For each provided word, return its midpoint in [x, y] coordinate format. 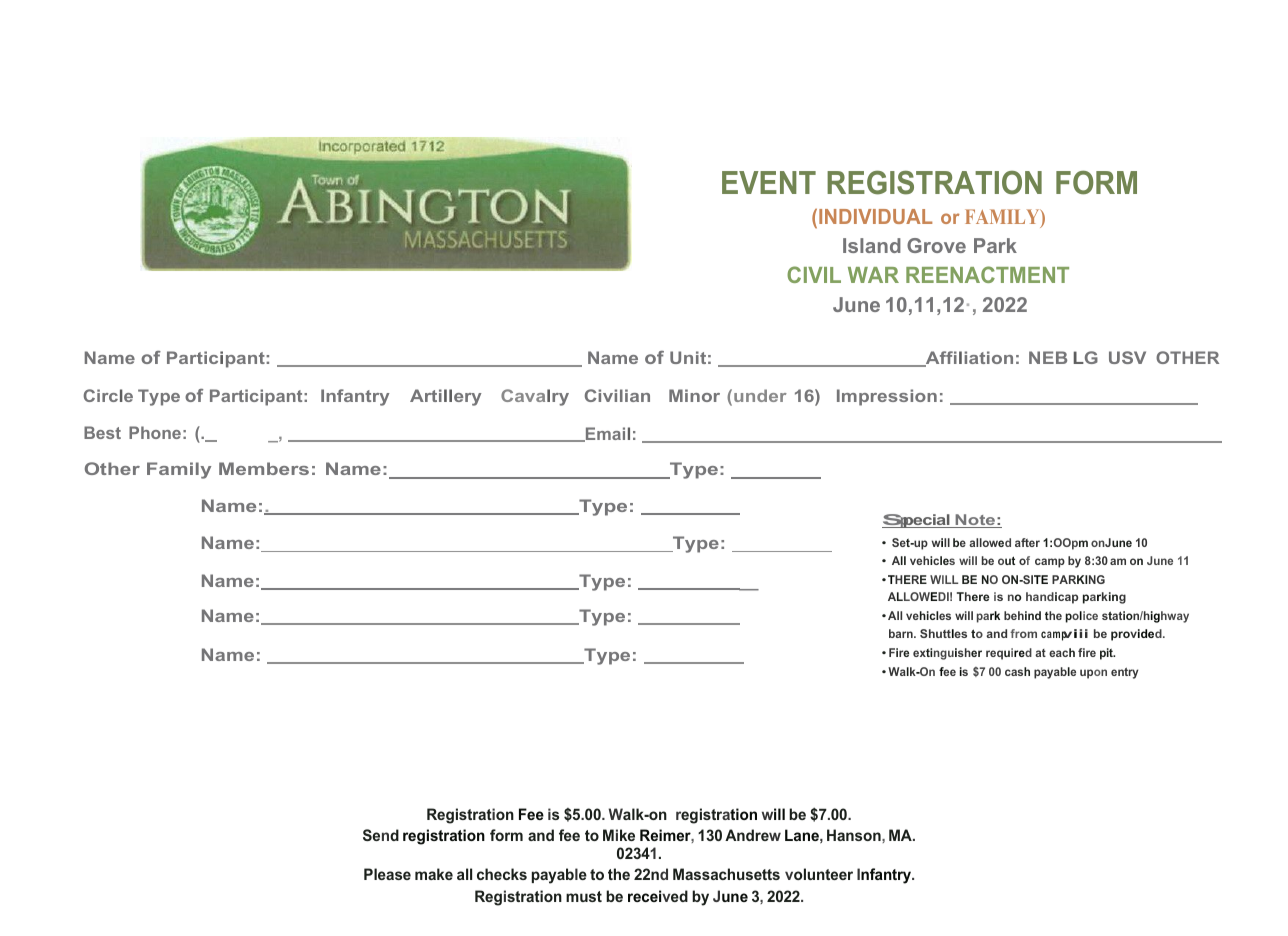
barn [902, 633]
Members [264, 468]
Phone [155, 432]
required [1009, 654]
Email [607, 434]
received [658, 896]
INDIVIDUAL [875, 216]
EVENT [769, 182]
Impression [887, 397]
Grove [936, 245]
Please [387, 874]
